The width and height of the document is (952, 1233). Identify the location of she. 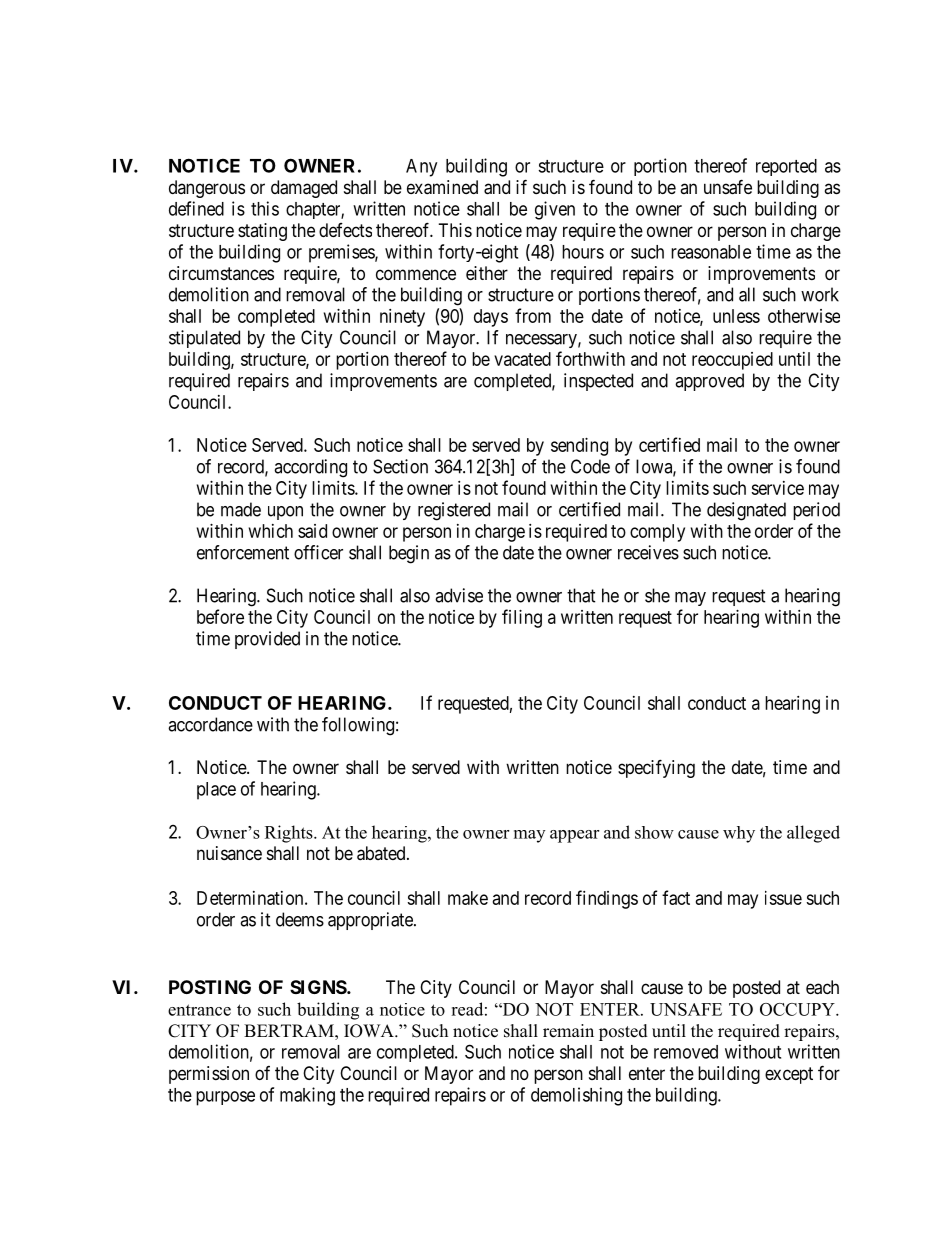
(657, 595).
